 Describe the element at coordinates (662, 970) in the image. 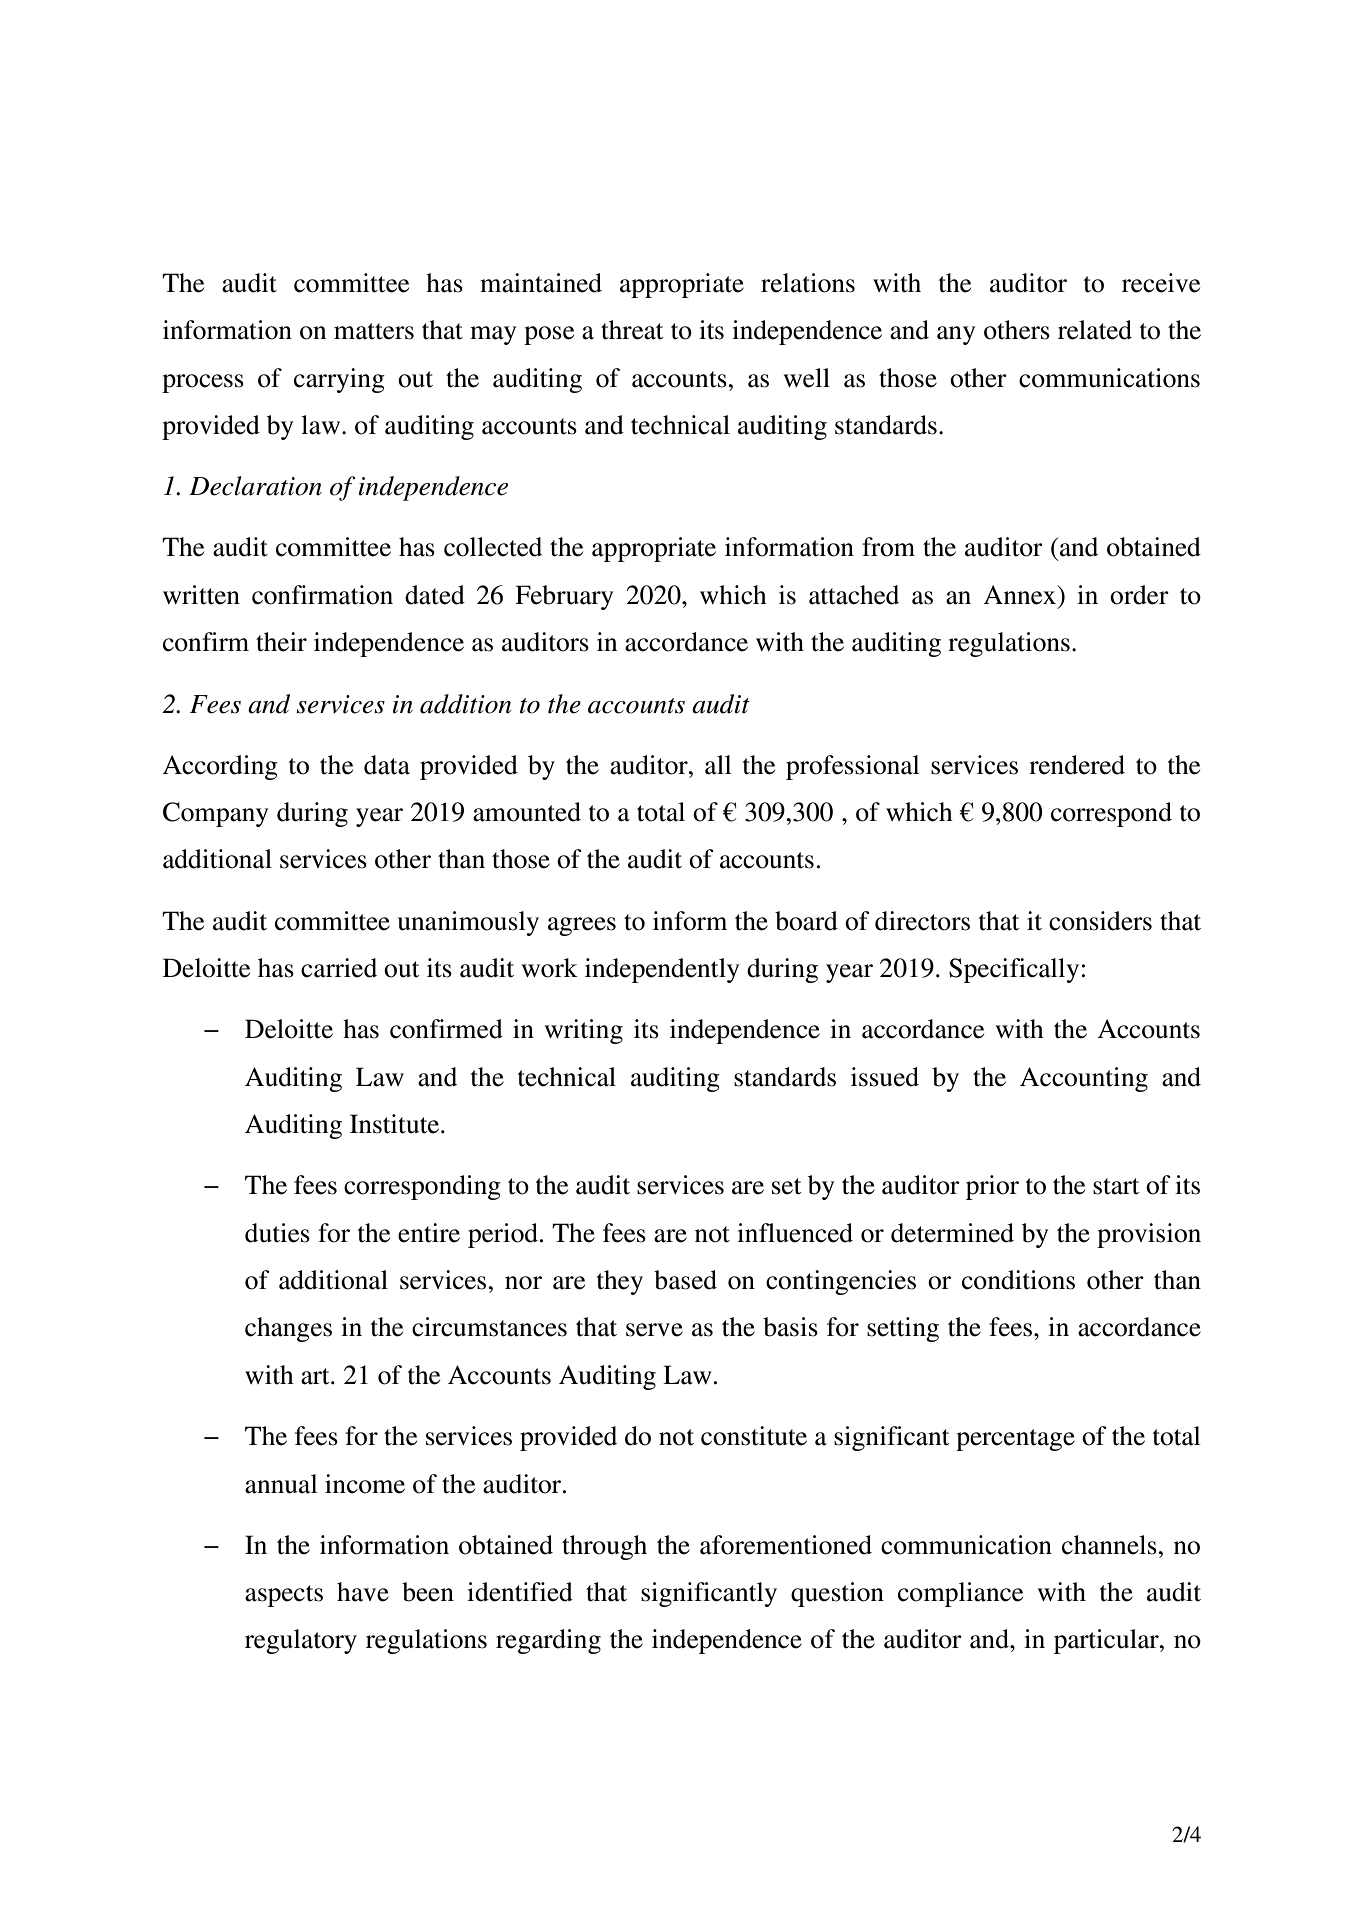

I see `independently` at that location.
